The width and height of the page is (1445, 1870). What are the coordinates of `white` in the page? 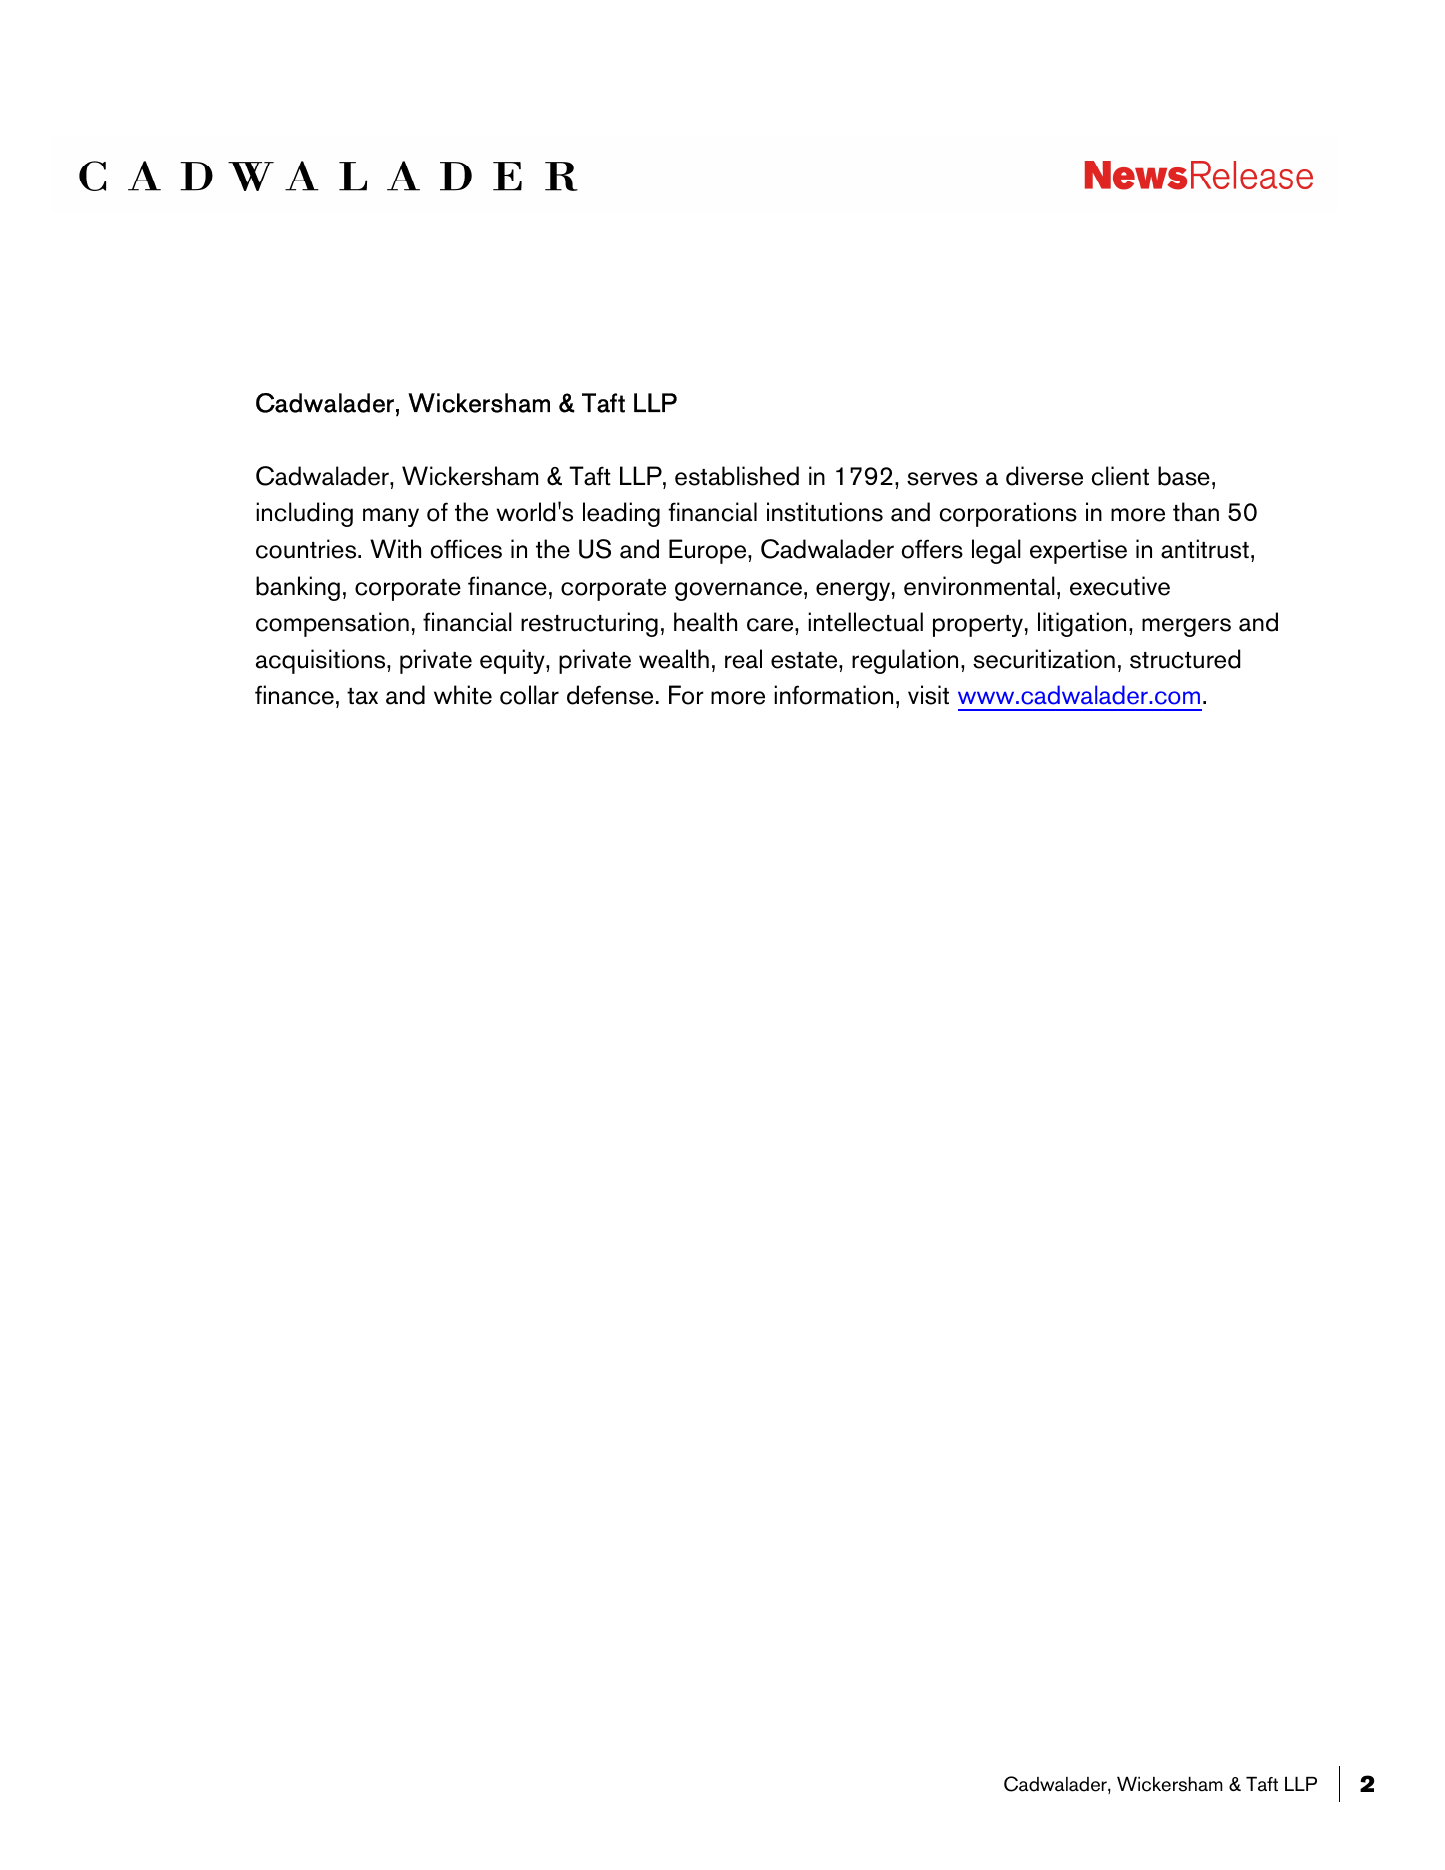 It's located at (463, 695).
